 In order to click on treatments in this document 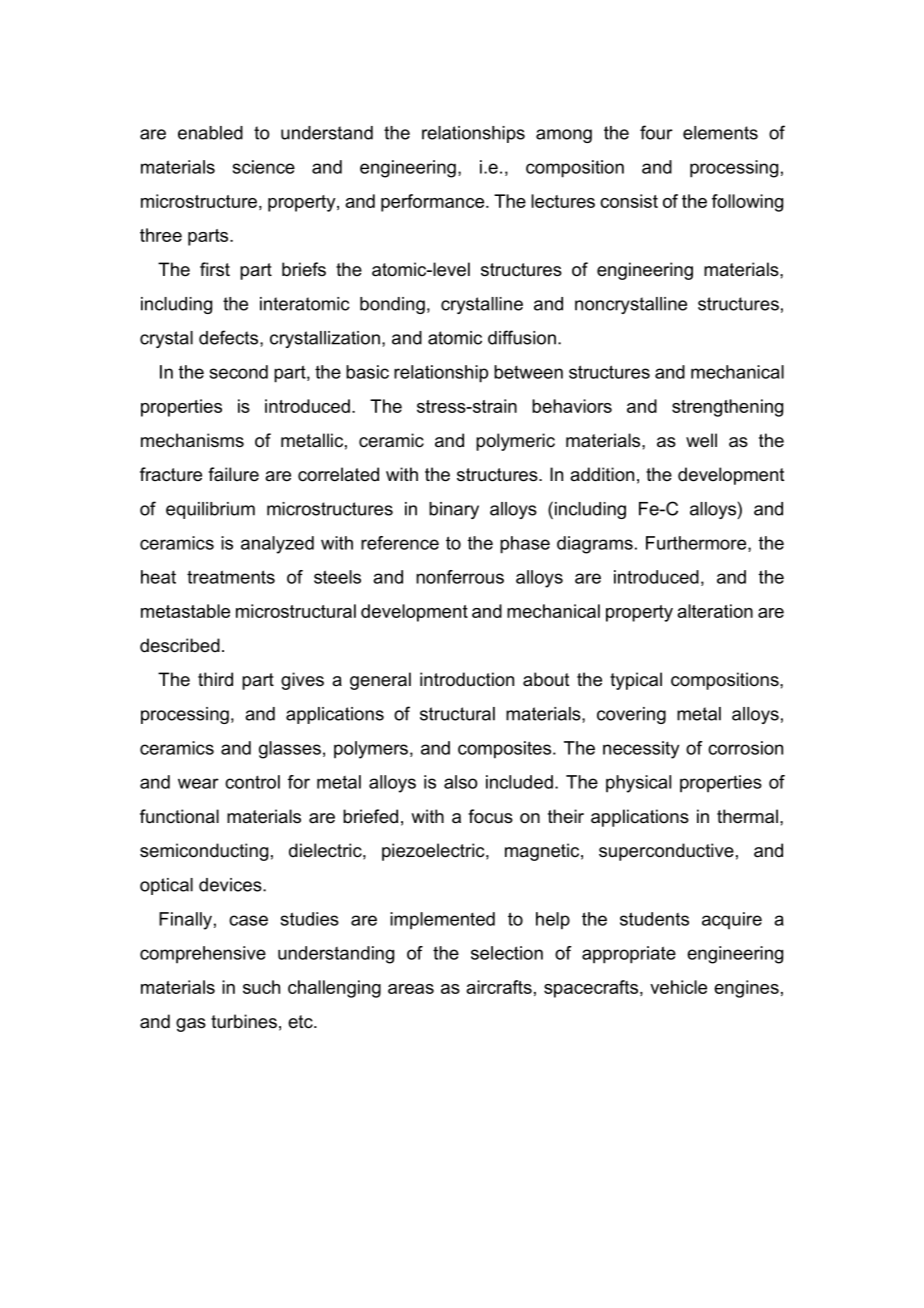, I will do `click(231, 577)`.
